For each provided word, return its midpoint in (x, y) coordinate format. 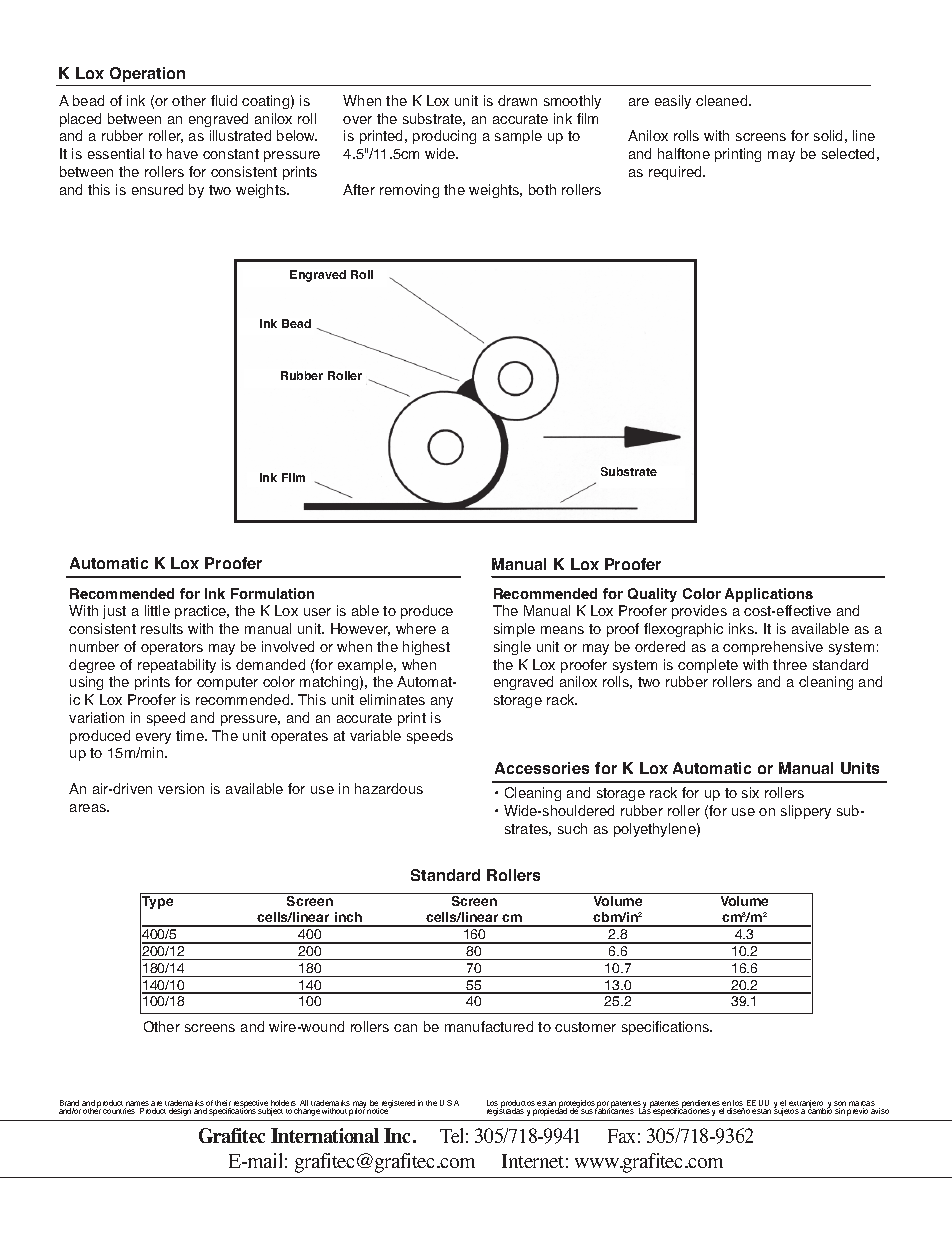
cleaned (723, 100)
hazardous (389, 788)
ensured (157, 189)
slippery (806, 812)
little (157, 610)
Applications (769, 595)
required (676, 173)
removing (409, 191)
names (137, 1105)
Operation (147, 74)
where (416, 628)
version (181, 788)
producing (444, 137)
